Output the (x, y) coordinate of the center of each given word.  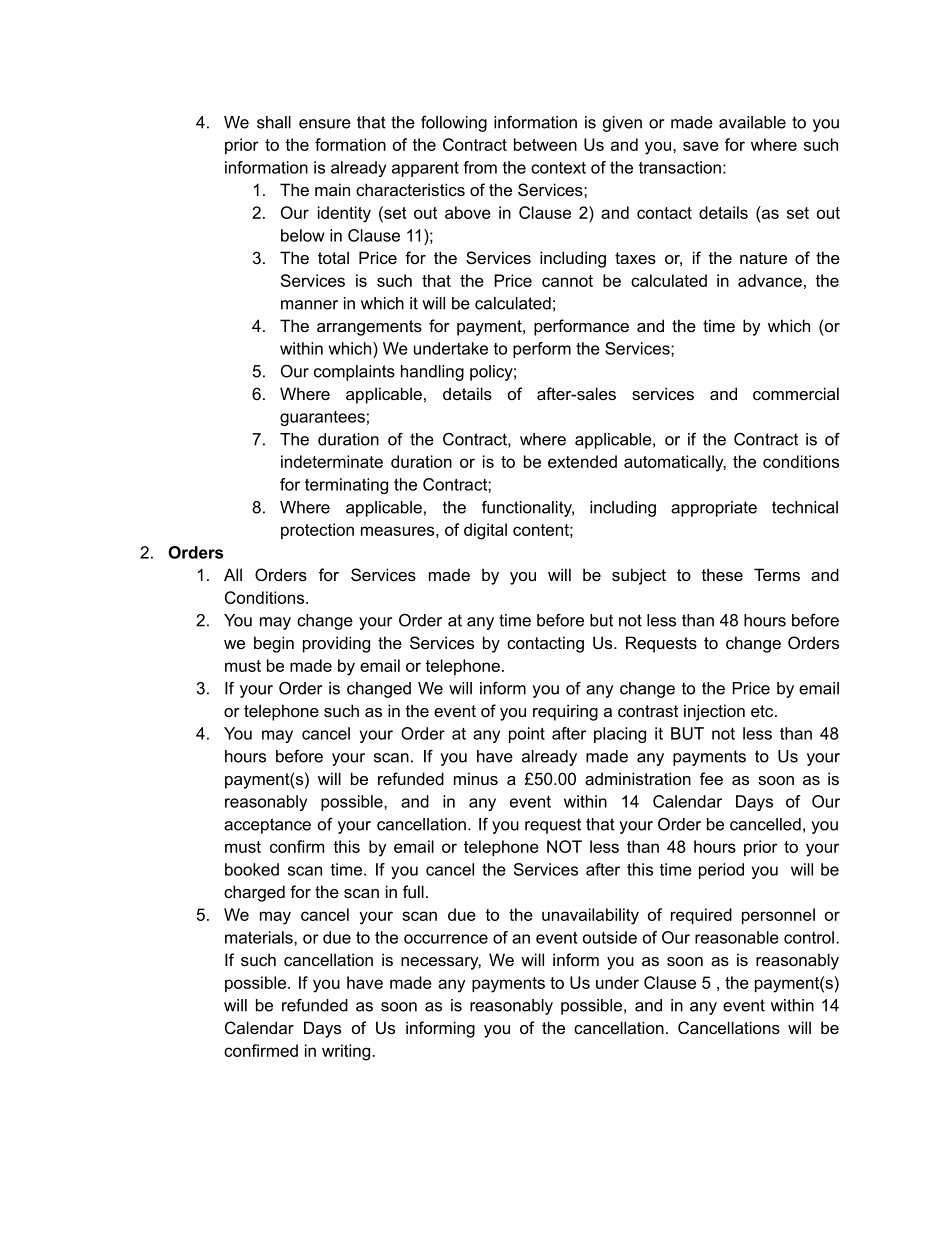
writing (347, 1052)
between (545, 144)
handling (432, 373)
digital (485, 531)
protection (317, 531)
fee (711, 778)
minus (476, 778)
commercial (796, 393)
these (722, 574)
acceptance (267, 826)
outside (610, 937)
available (752, 122)
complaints (354, 373)
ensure (325, 124)
